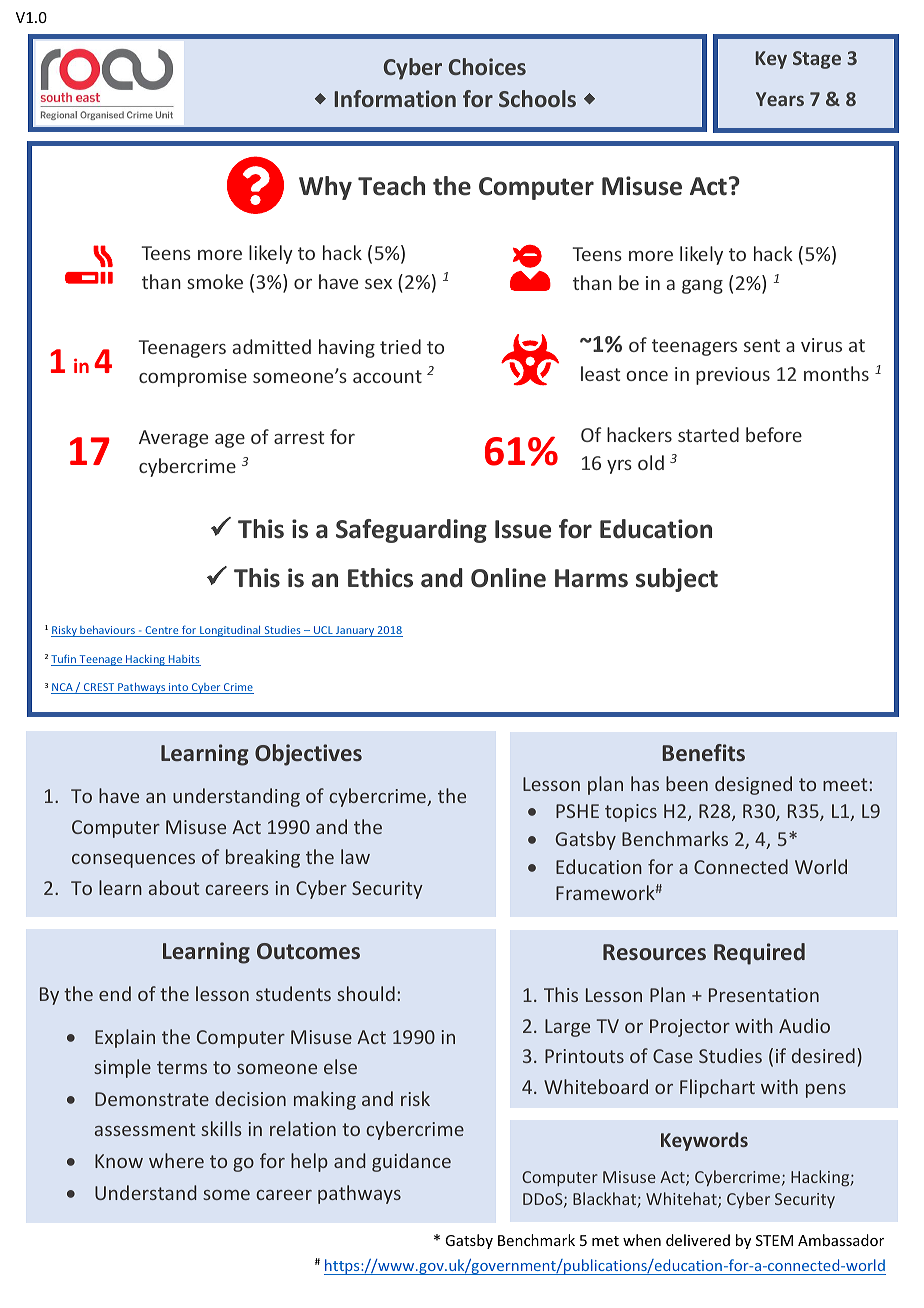  Describe the element at coordinates (780, 99) in the page. I see `Years` at that location.
